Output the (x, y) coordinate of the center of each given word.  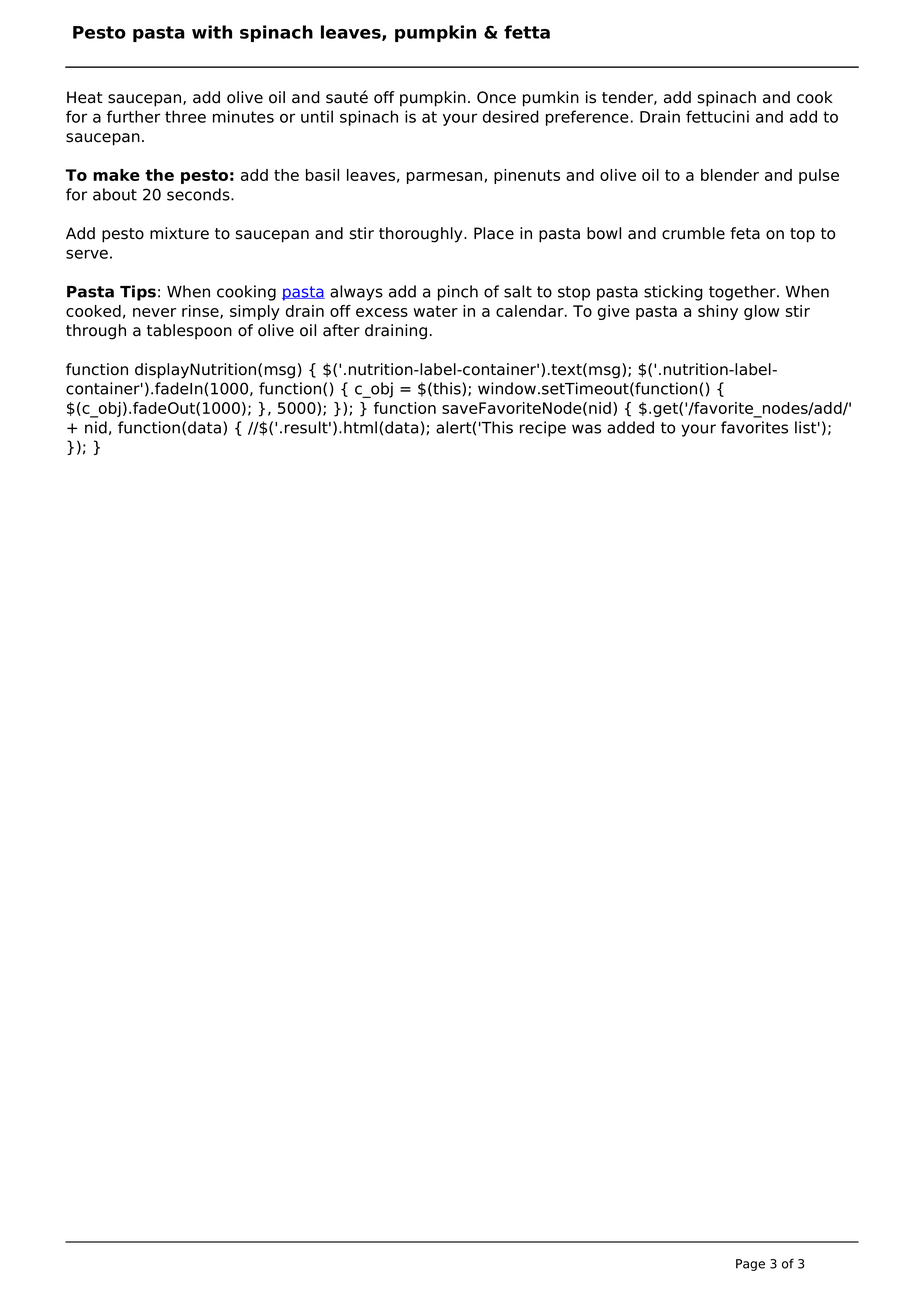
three (185, 116)
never (154, 312)
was (586, 429)
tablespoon (189, 332)
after (341, 330)
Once (496, 97)
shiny (718, 312)
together (743, 293)
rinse (201, 312)
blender (730, 175)
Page (750, 1265)
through (96, 332)
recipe (543, 429)
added (630, 427)
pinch (458, 293)
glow (761, 312)
